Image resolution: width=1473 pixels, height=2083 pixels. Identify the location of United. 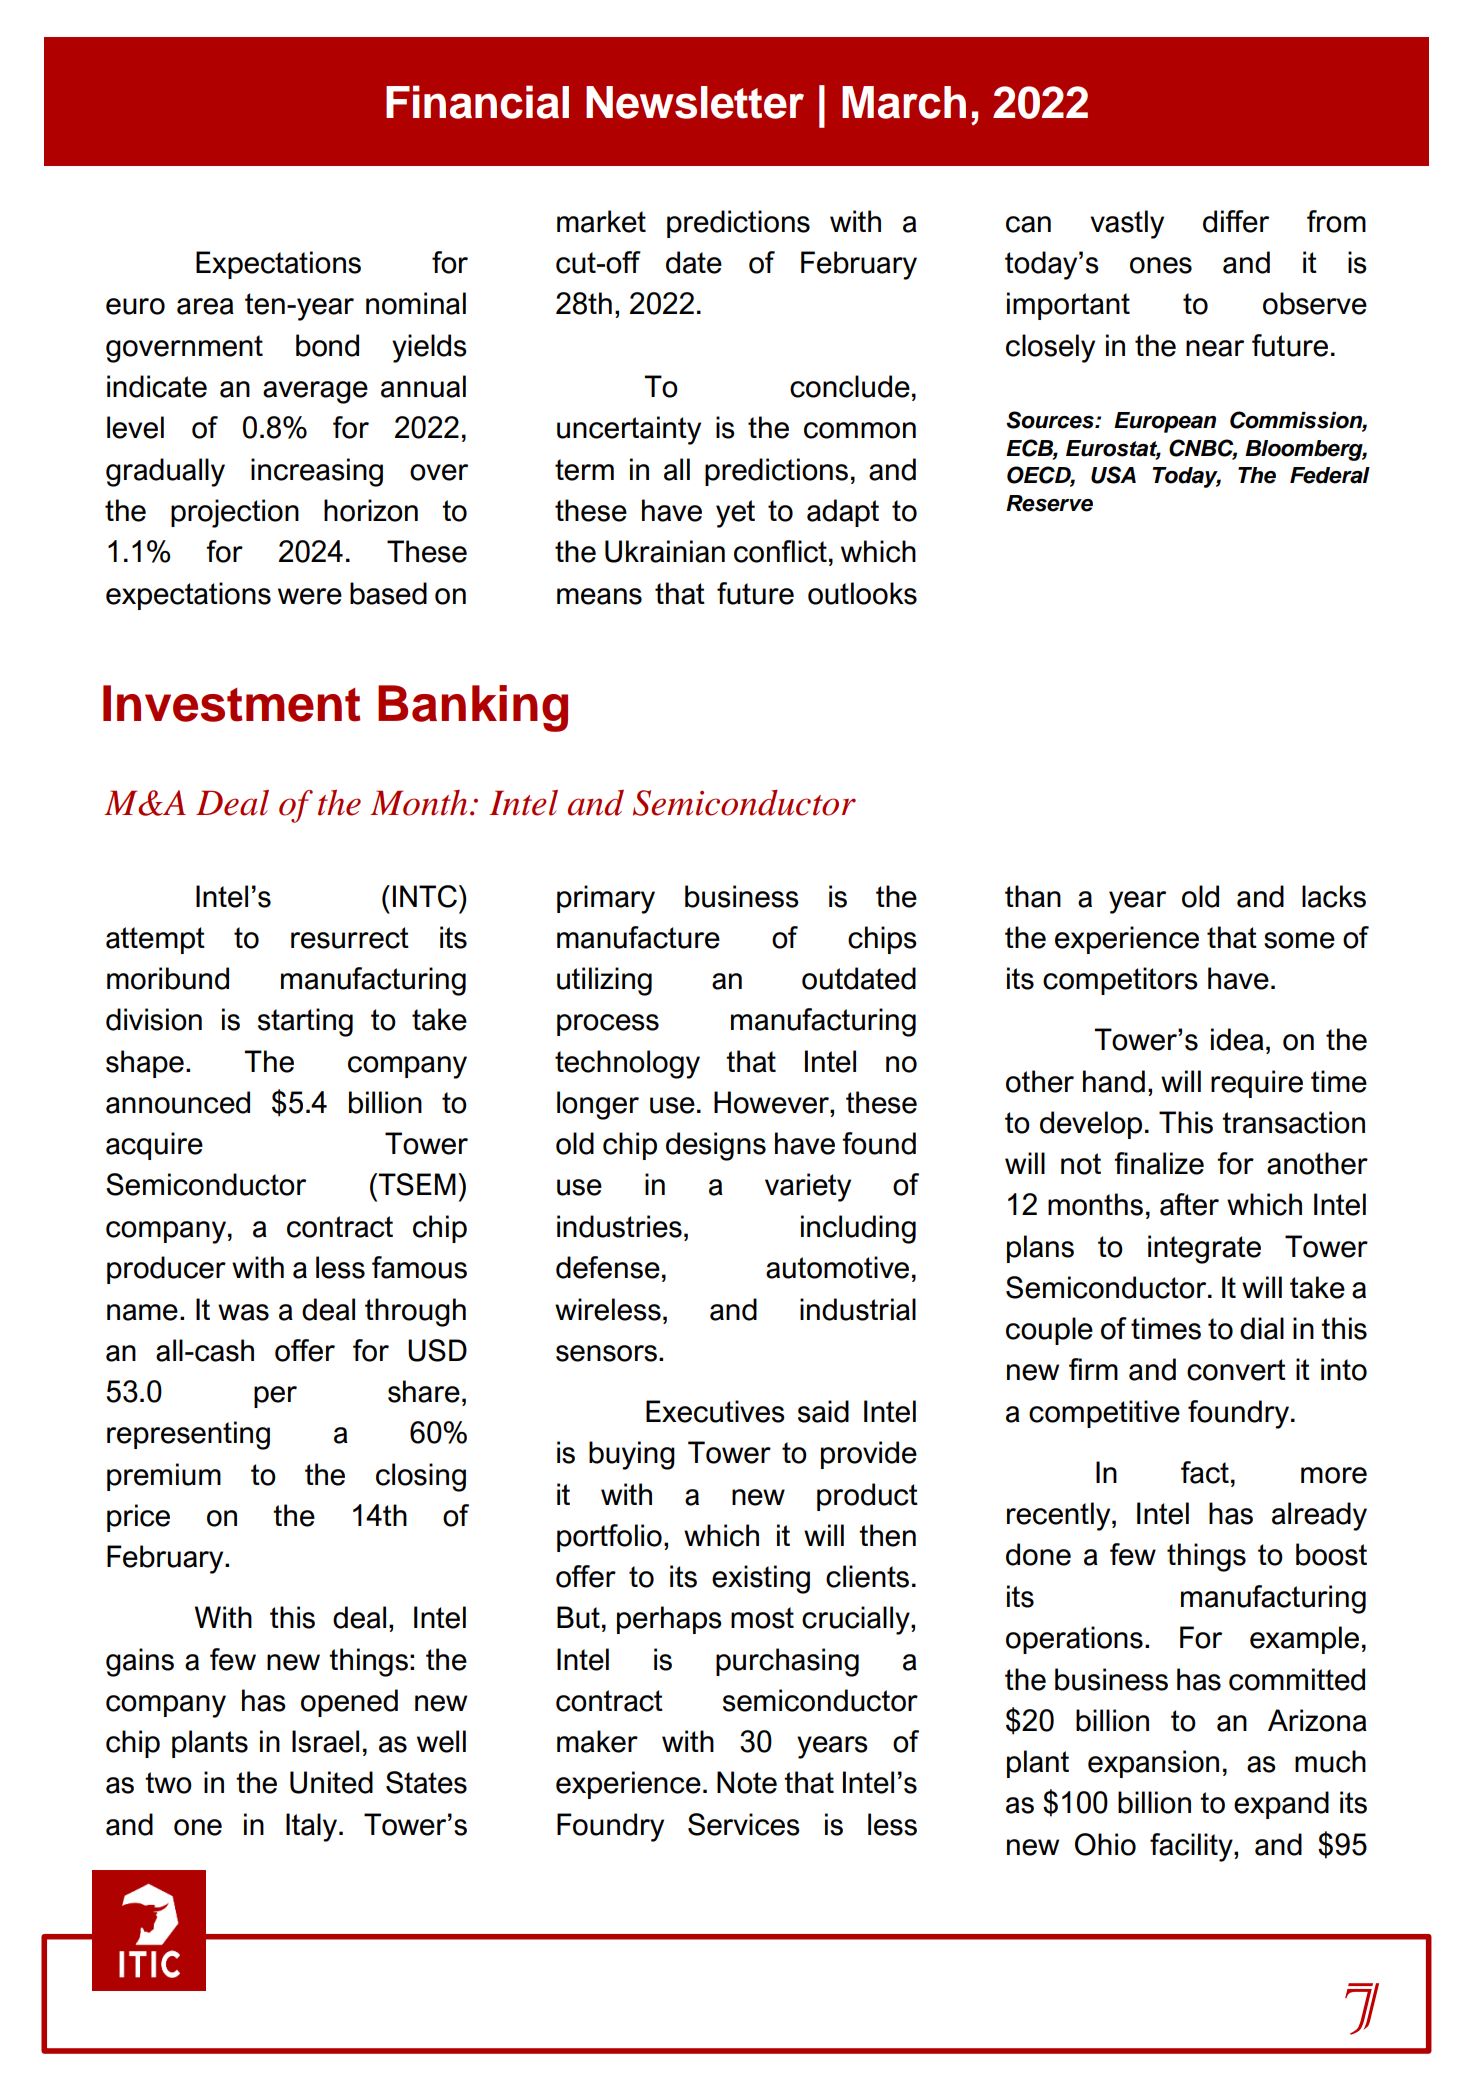
(331, 1782).
